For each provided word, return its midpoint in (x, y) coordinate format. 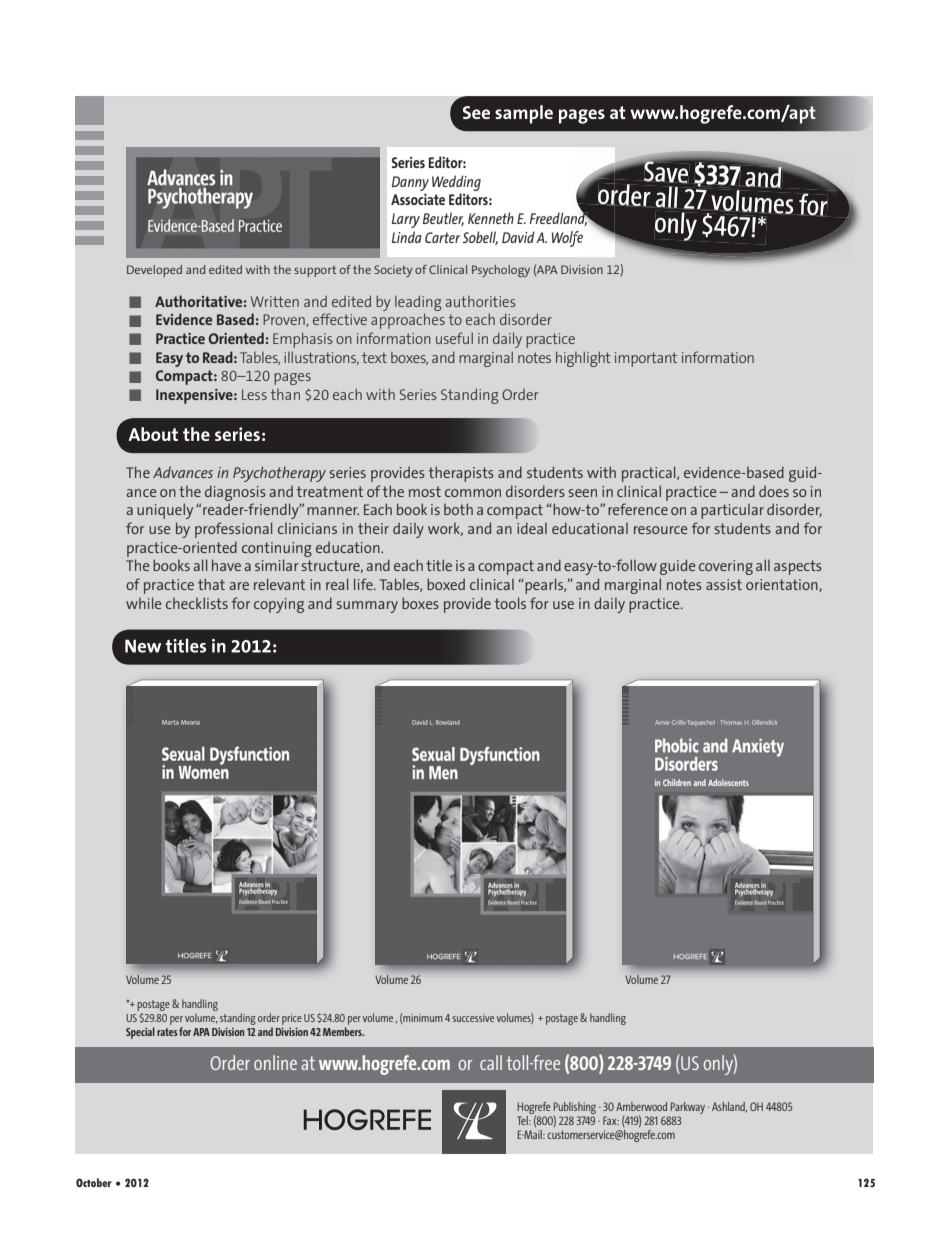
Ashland (729, 1107)
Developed (154, 271)
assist (724, 584)
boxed (446, 584)
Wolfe (567, 239)
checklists (197, 603)
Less (254, 394)
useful (454, 338)
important (646, 359)
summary (367, 607)
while (144, 603)
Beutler (443, 219)
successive (473, 1018)
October (94, 1182)
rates (167, 1032)
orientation (783, 585)
